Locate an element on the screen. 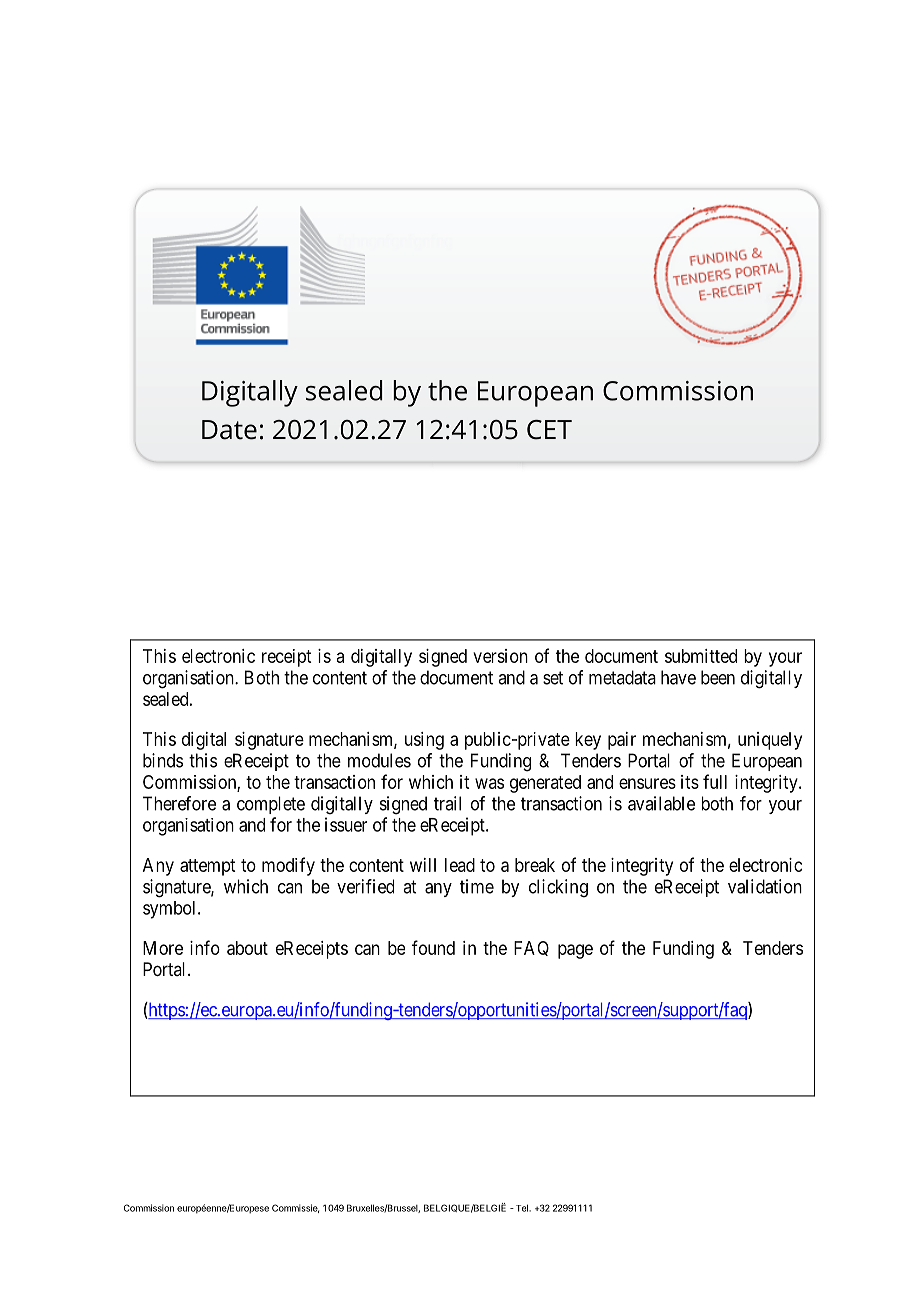 This screenshot has height=1308, width=924. Tel is located at coordinates (521, 1208).
